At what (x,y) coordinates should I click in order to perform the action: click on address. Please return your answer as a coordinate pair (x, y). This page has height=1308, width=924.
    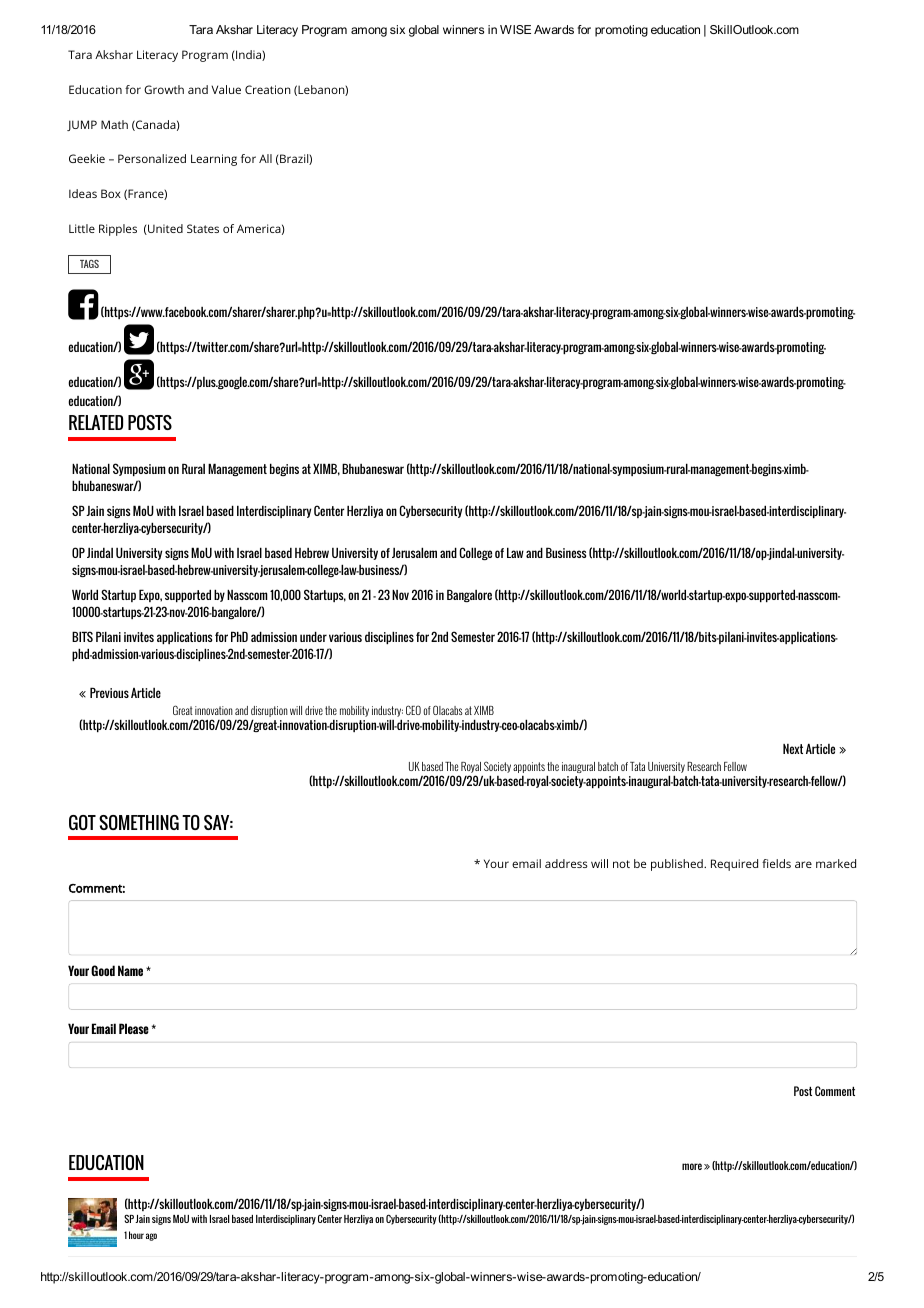
    Looking at the image, I should click on (566, 863).
